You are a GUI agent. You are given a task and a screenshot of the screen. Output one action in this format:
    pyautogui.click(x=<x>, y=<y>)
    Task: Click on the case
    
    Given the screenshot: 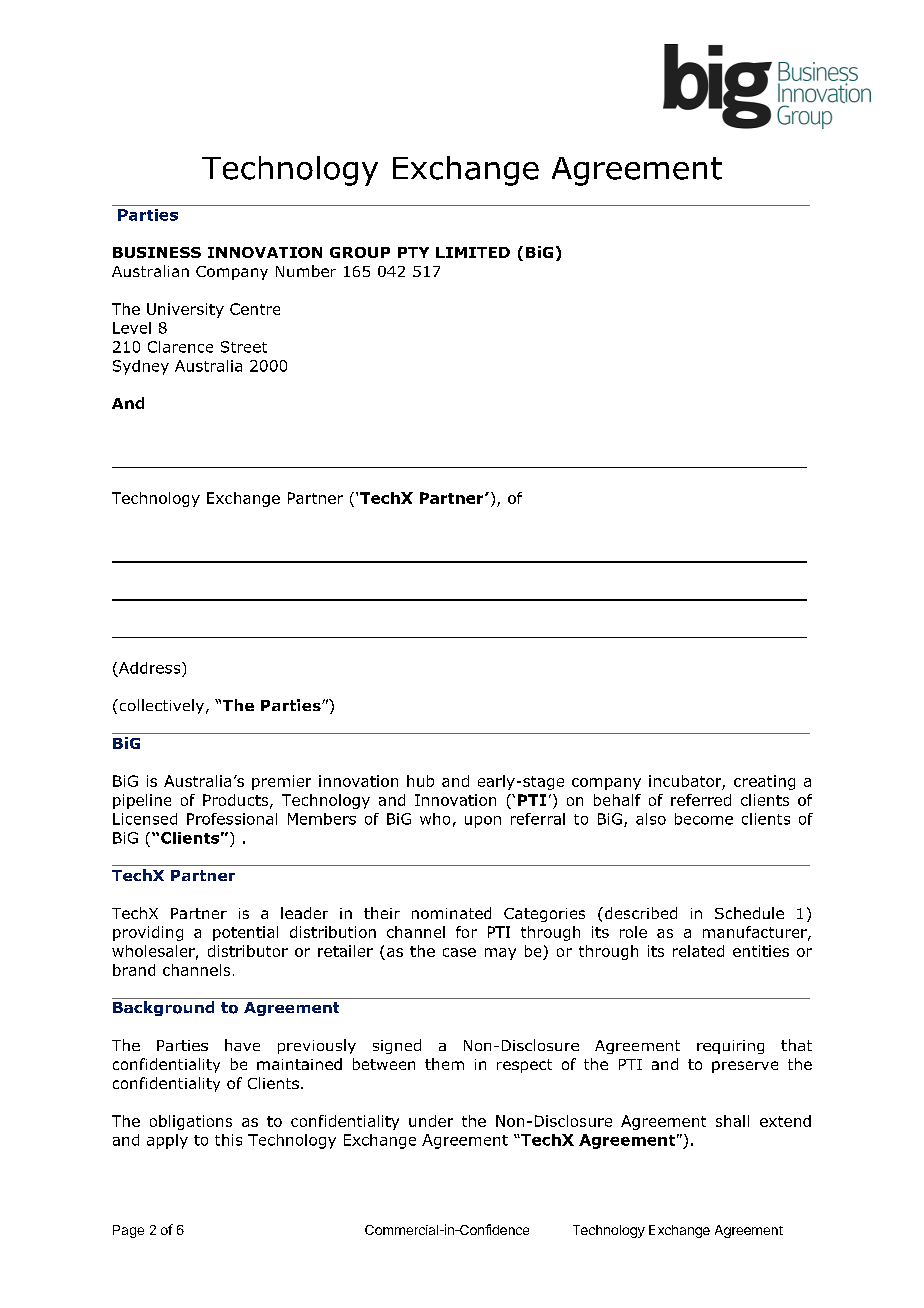 What is the action you would take?
    pyautogui.click(x=459, y=952)
